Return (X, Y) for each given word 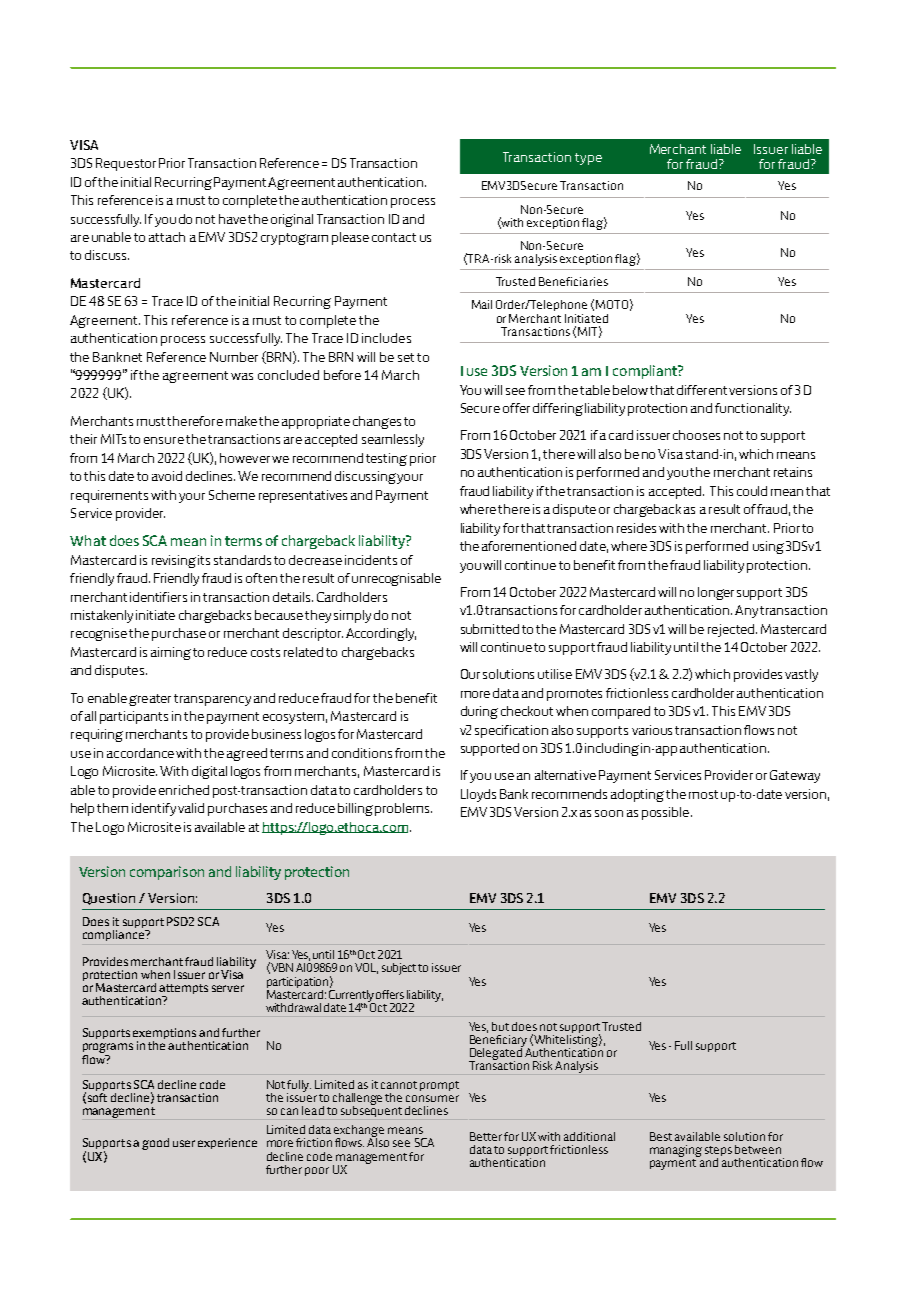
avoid (167, 476)
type (588, 159)
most (703, 794)
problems (403, 809)
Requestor (126, 164)
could (752, 491)
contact (394, 237)
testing (386, 459)
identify (154, 809)
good (155, 1144)
